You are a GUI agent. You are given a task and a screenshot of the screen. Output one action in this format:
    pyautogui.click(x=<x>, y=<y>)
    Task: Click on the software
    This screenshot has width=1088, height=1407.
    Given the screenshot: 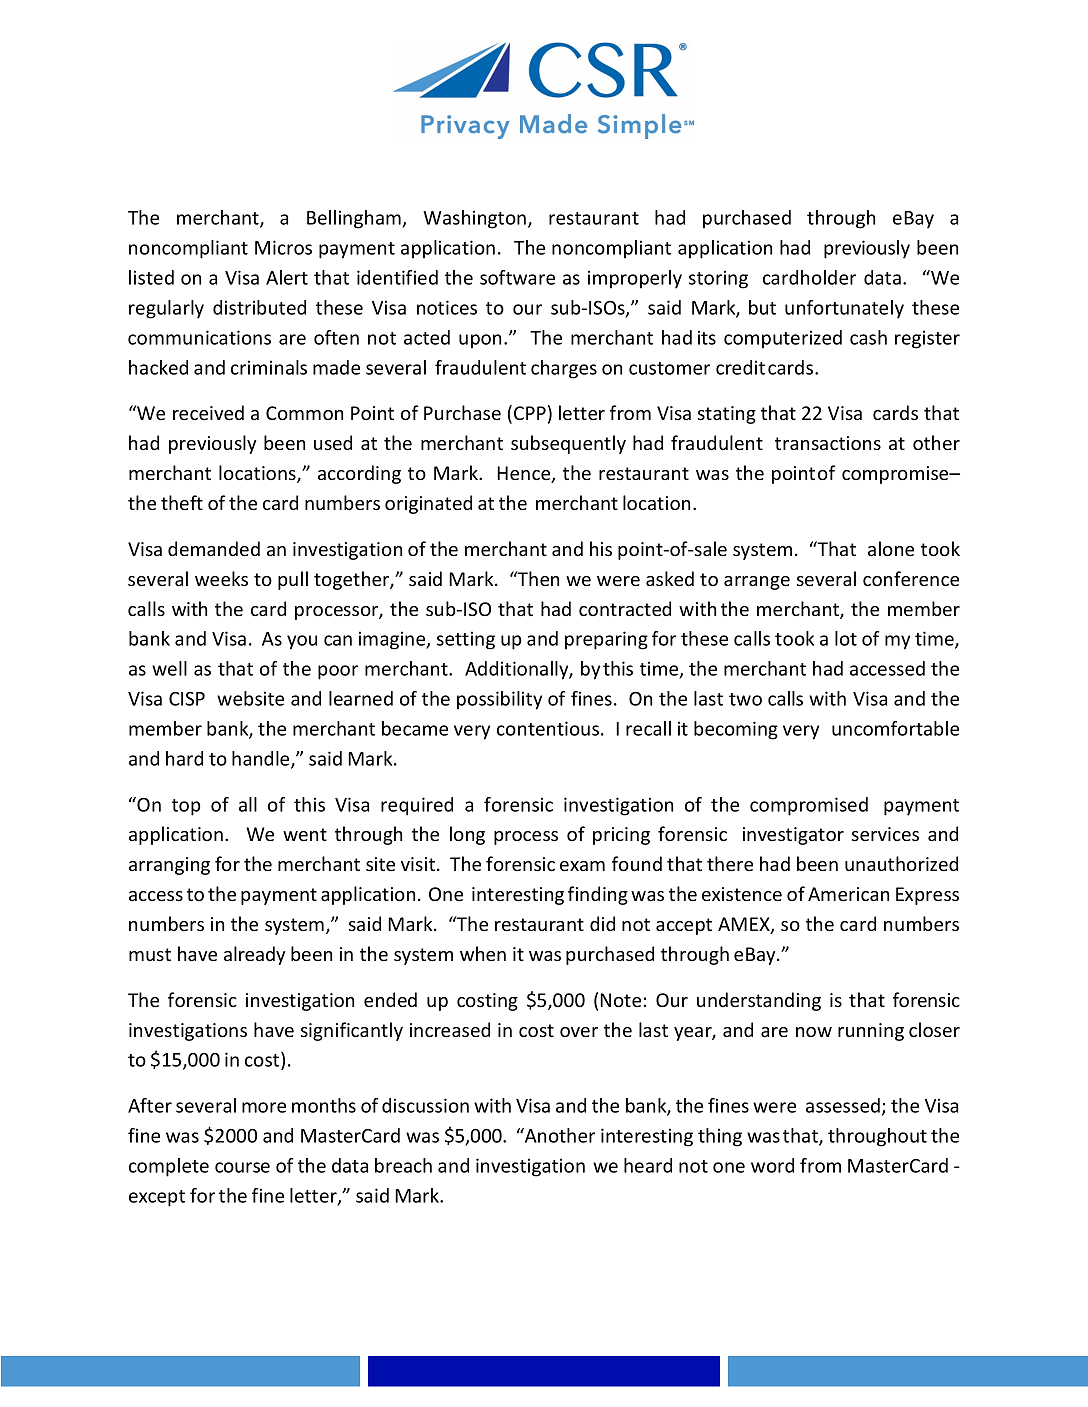 What is the action you would take?
    pyautogui.click(x=517, y=277)
